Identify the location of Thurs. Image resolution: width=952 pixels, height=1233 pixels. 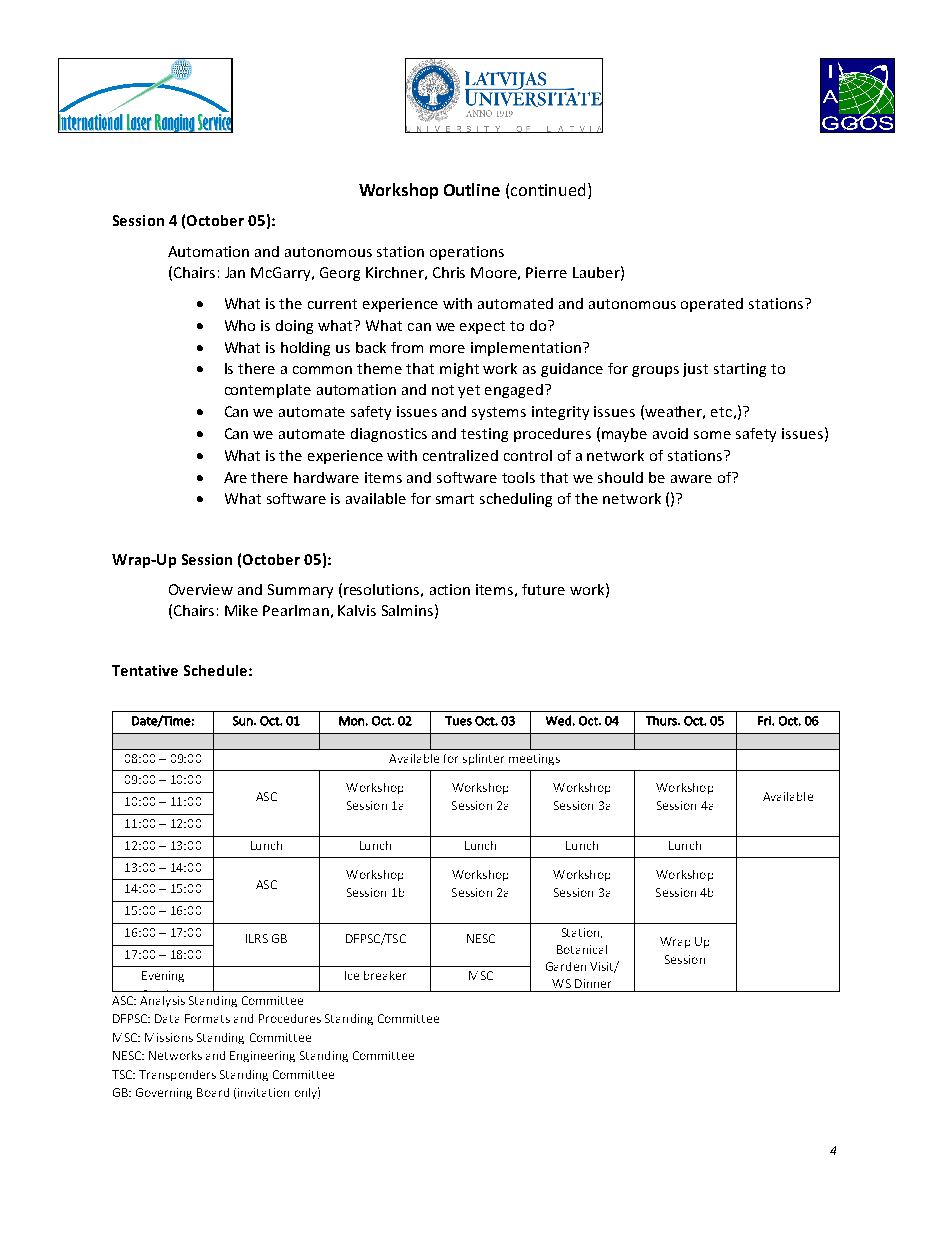
(662, 721).
